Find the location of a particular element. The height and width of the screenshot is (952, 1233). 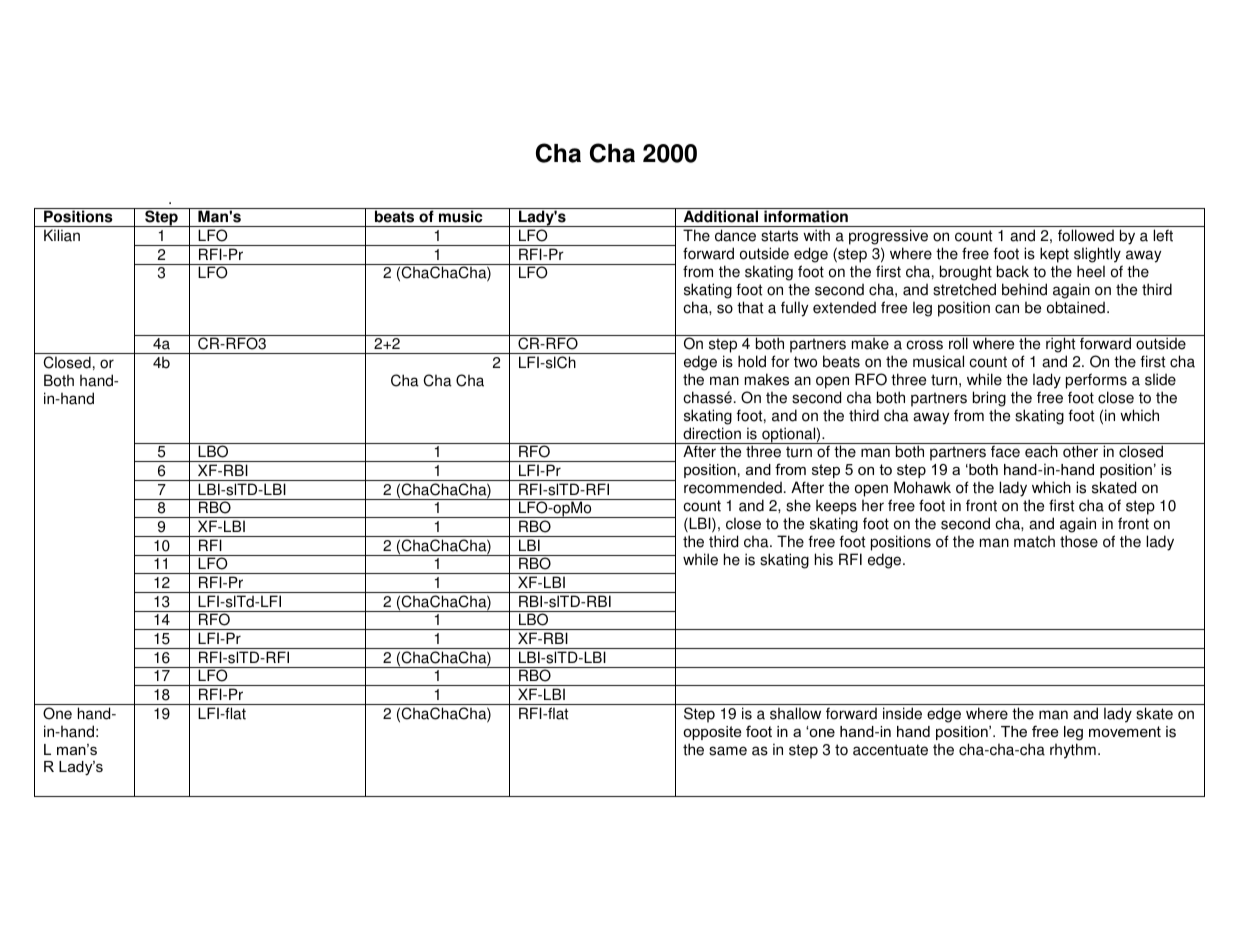

recommended is located at coordinates (733, 487).
